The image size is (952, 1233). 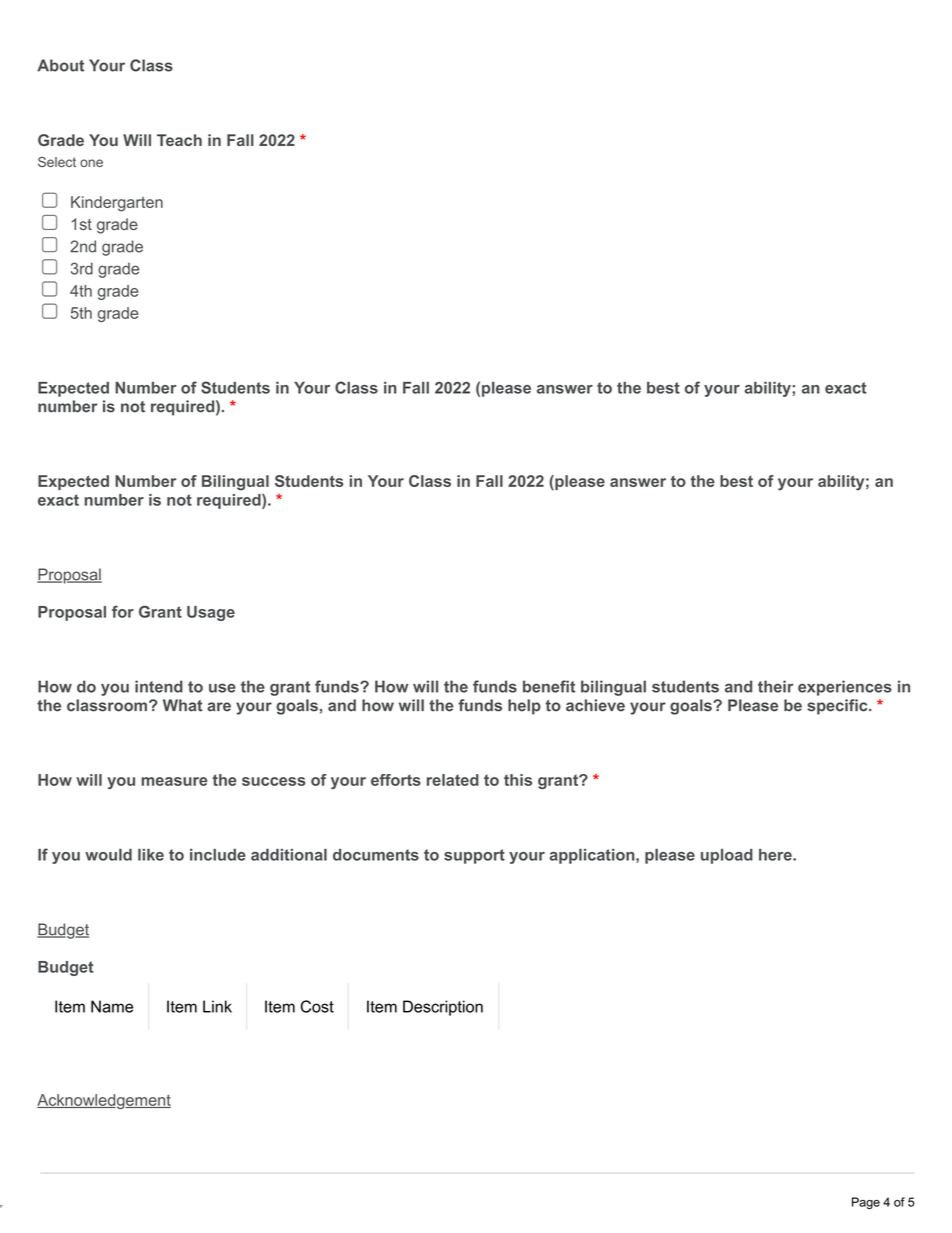 I want to click on experiences, so click(x=845, y=688).
